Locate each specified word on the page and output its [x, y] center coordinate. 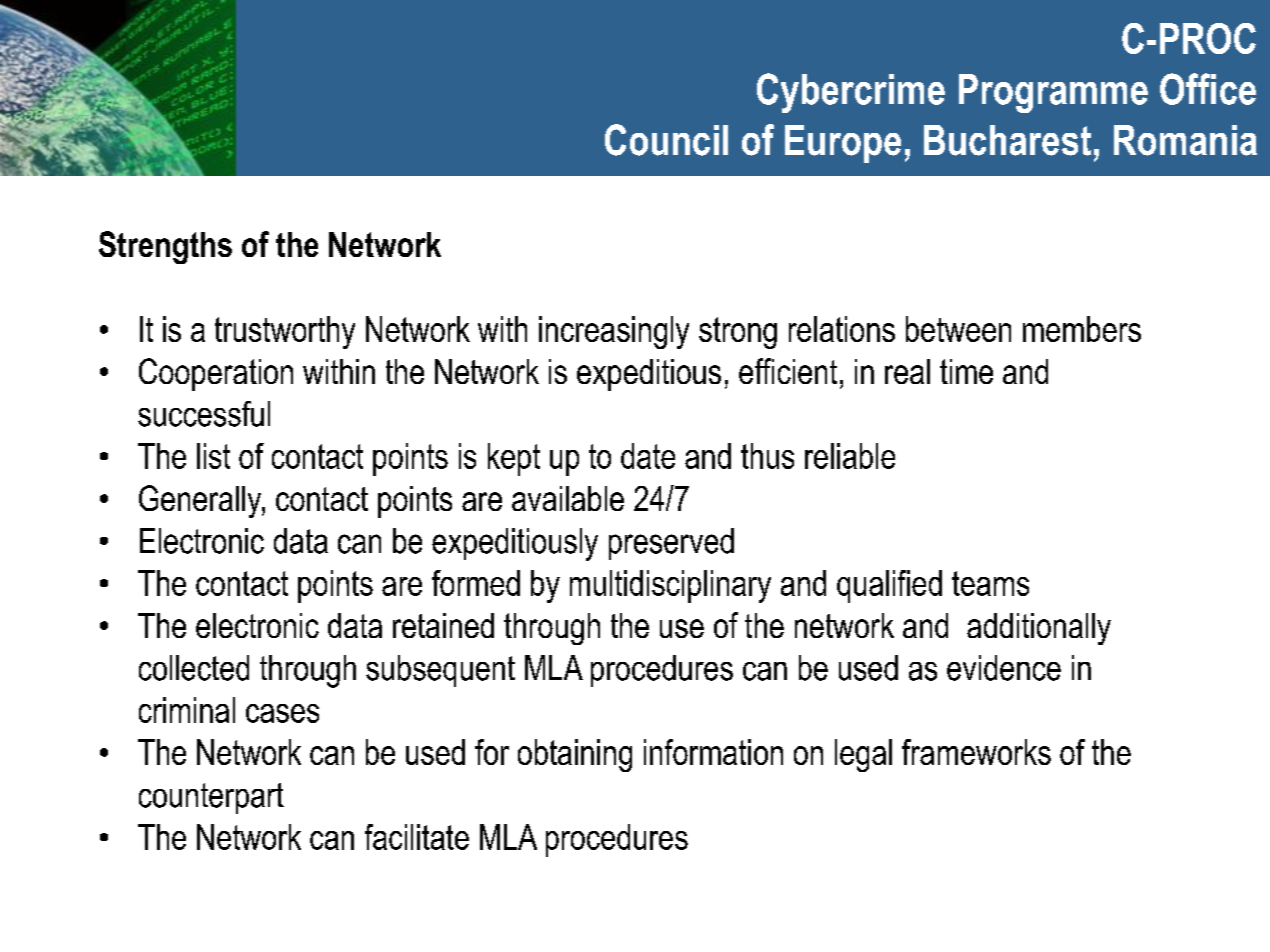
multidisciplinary [670, 586]
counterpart [211, 798]
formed [476, 583]
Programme [1053, 93]
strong [738, 333]
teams [990, 583]
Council [666, 140]
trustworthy [285, 332]
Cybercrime [851, 93]
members [1082, 329]
